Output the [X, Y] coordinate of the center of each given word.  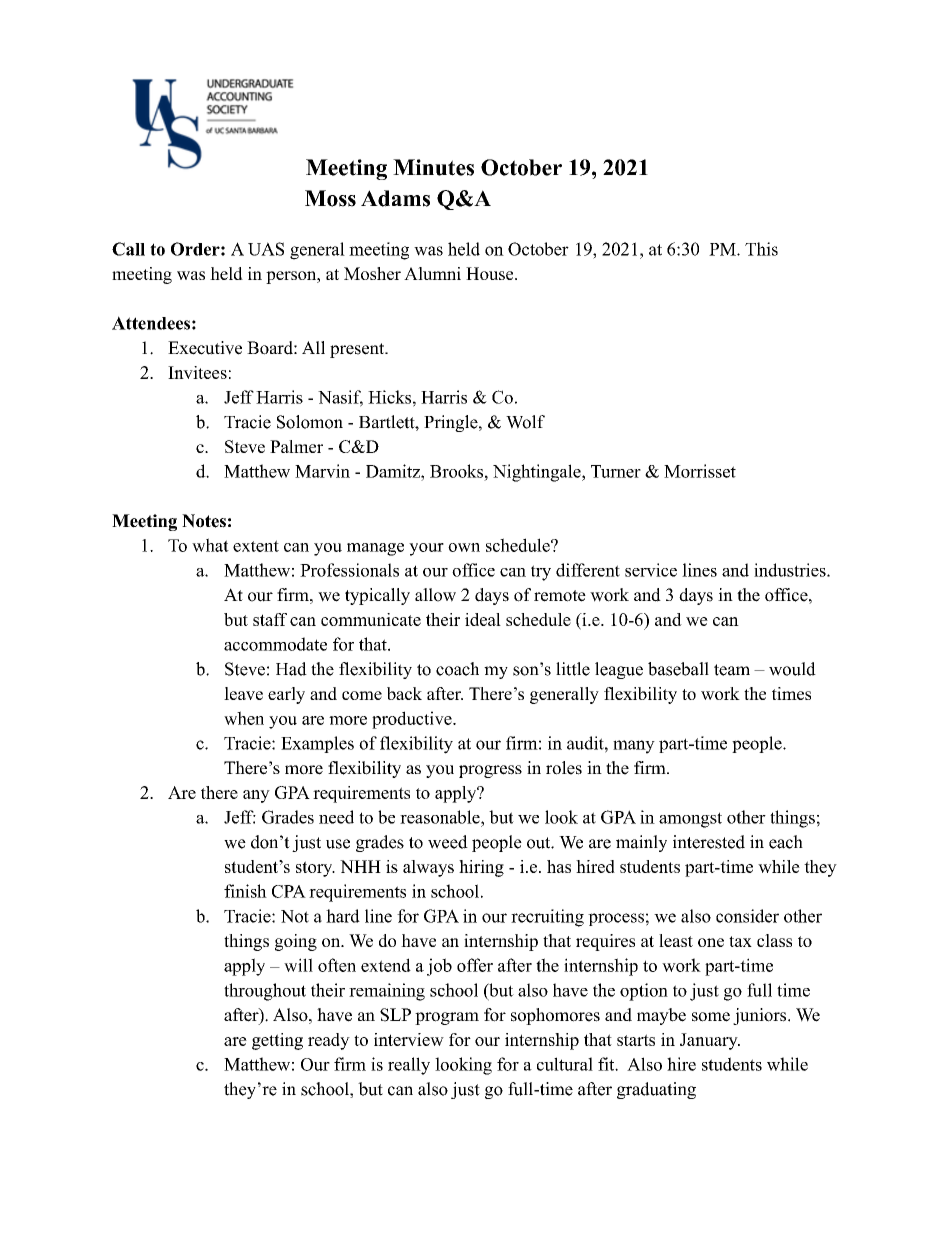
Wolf [525, 422]
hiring [481, 868]
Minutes [433, 167]
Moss [330, 198]
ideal [483, 619]
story [315, 869]
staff [270, 619]
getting [277, 1041]
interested [709, 842]
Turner [616, 471]
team [732, 670]
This [761, 249]
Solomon [310, 422]
